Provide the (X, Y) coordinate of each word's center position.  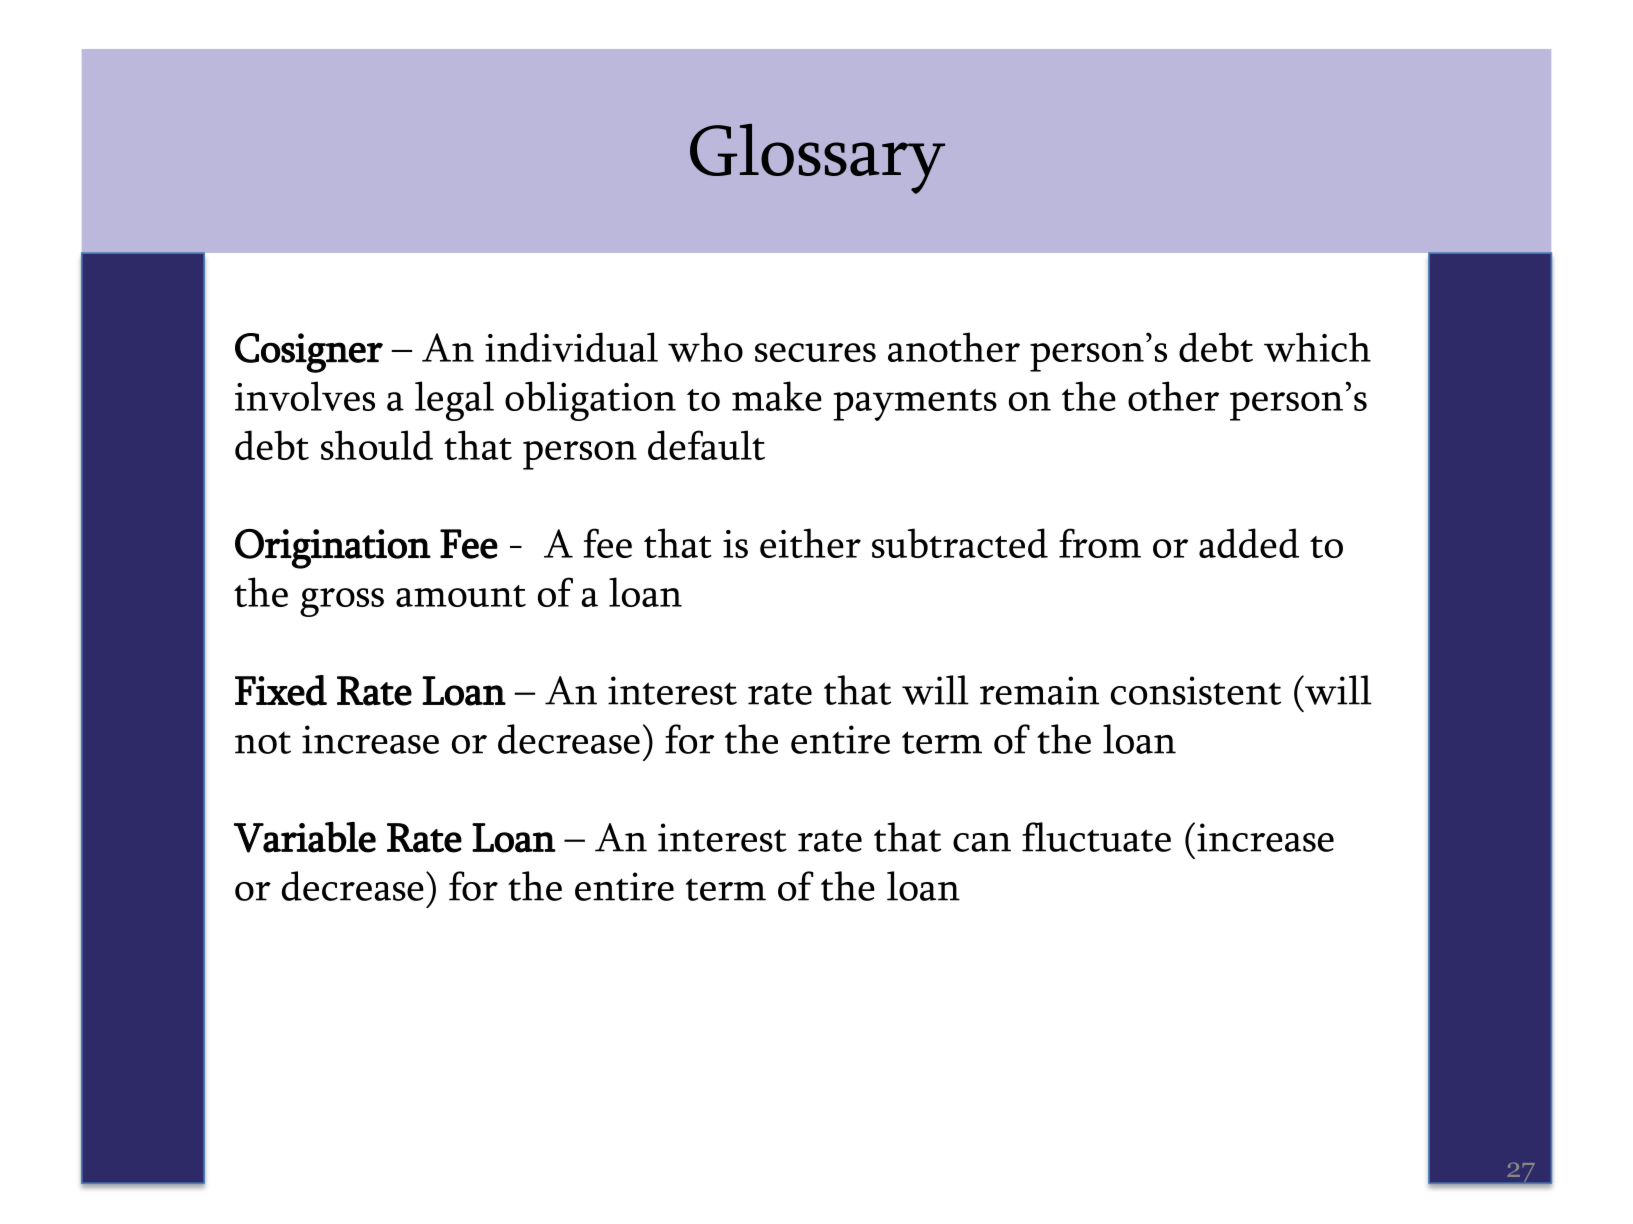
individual (571, 347)
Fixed (281, 690)
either (810, 543)
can (982, 842)
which (1317, 347)
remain (1039, 690)
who (705, 347)
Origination (333, 549)
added (1249, 543)
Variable (305, 837)
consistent (1196, 690)
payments (915, 405)
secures (815, 352)
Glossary (817, 159)
